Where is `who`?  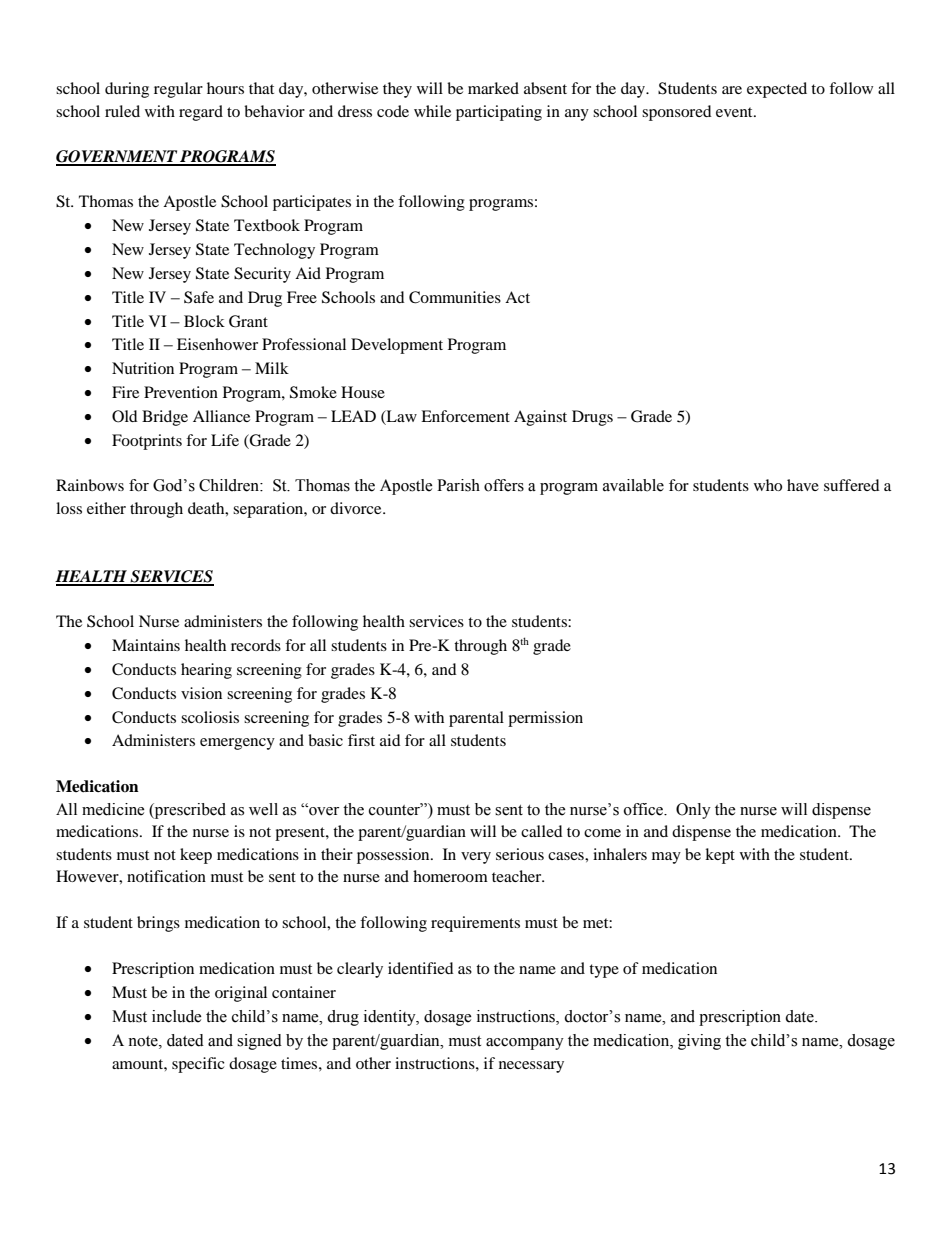
who is located at coordinates (768, 485).
